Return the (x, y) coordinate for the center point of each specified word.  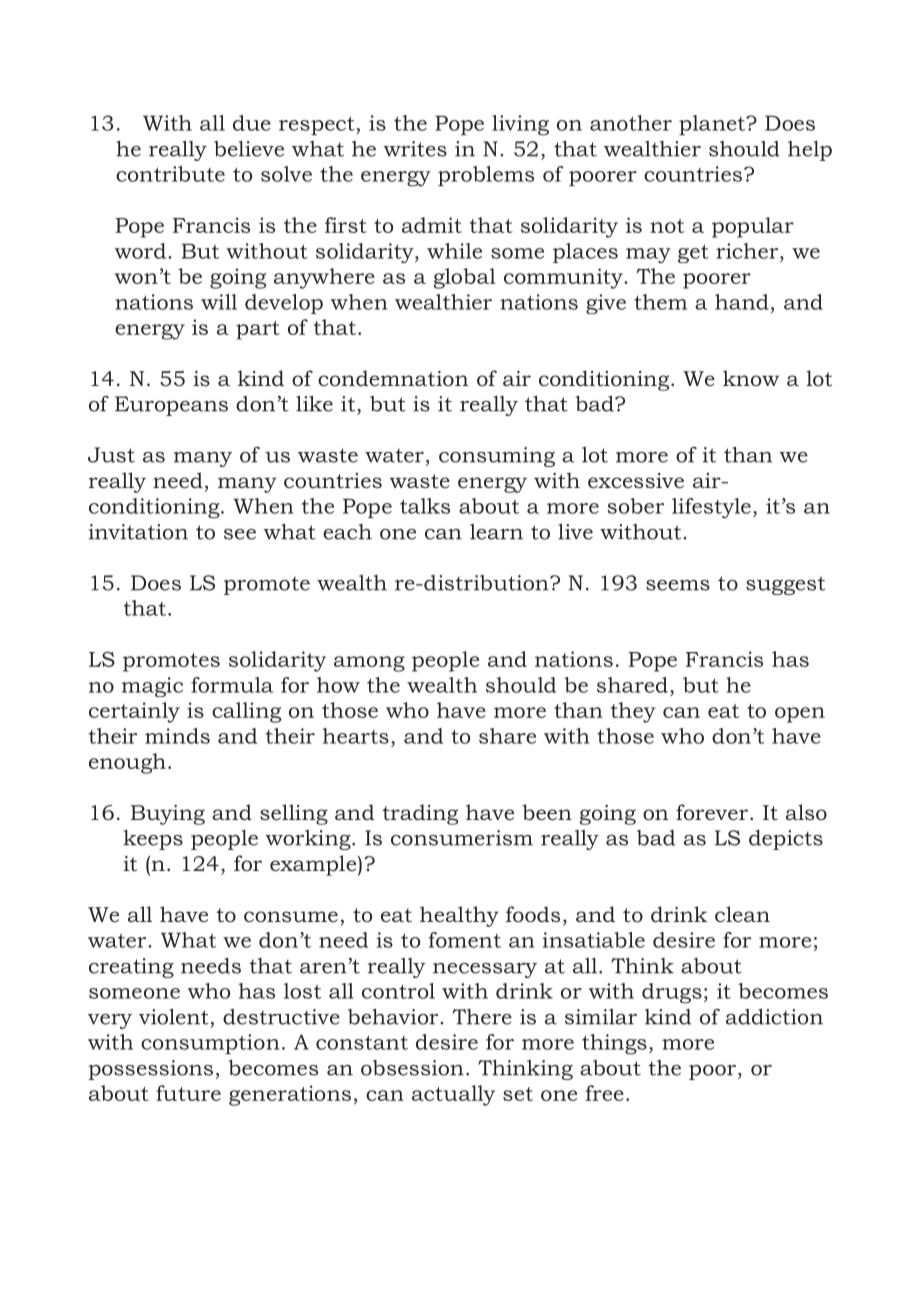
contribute (170, 174)
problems (486, 176)
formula (232, 685)
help (810, 151)
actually (453, 1095)
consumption (210, 1044)
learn (496, 532)
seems (678, 585)
